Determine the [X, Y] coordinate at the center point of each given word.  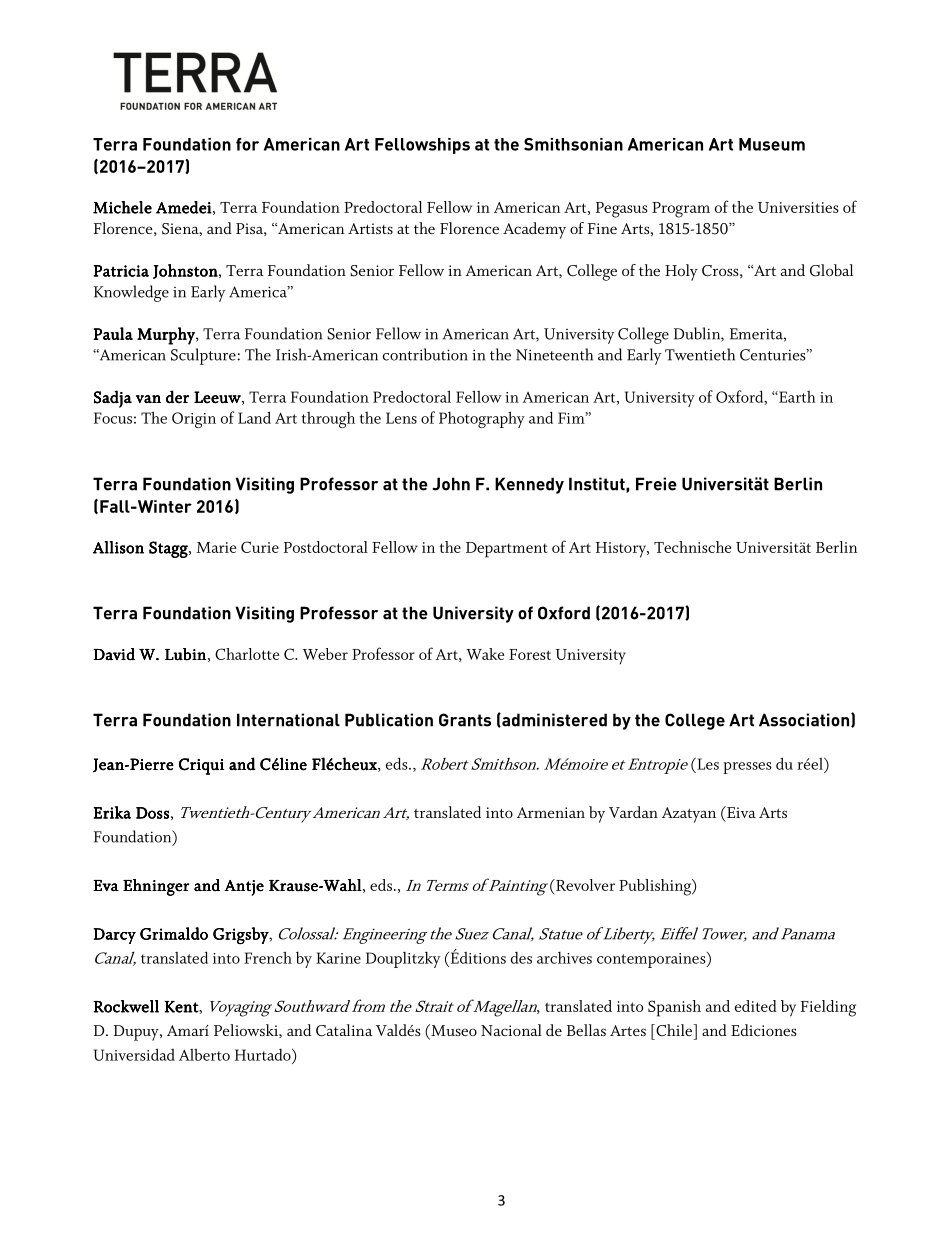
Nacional [511, 1030]
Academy [534, 230]
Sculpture [203, 356]
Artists [370, 229]
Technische [692, 547]
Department [507, 550]
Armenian [551, 812]
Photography [482, 419]
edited [756, 1006]
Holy [681, 272]
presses [747, 768]
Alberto [204, 1055]
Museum [772, 144]
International [288, 720]
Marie [216, 547]
